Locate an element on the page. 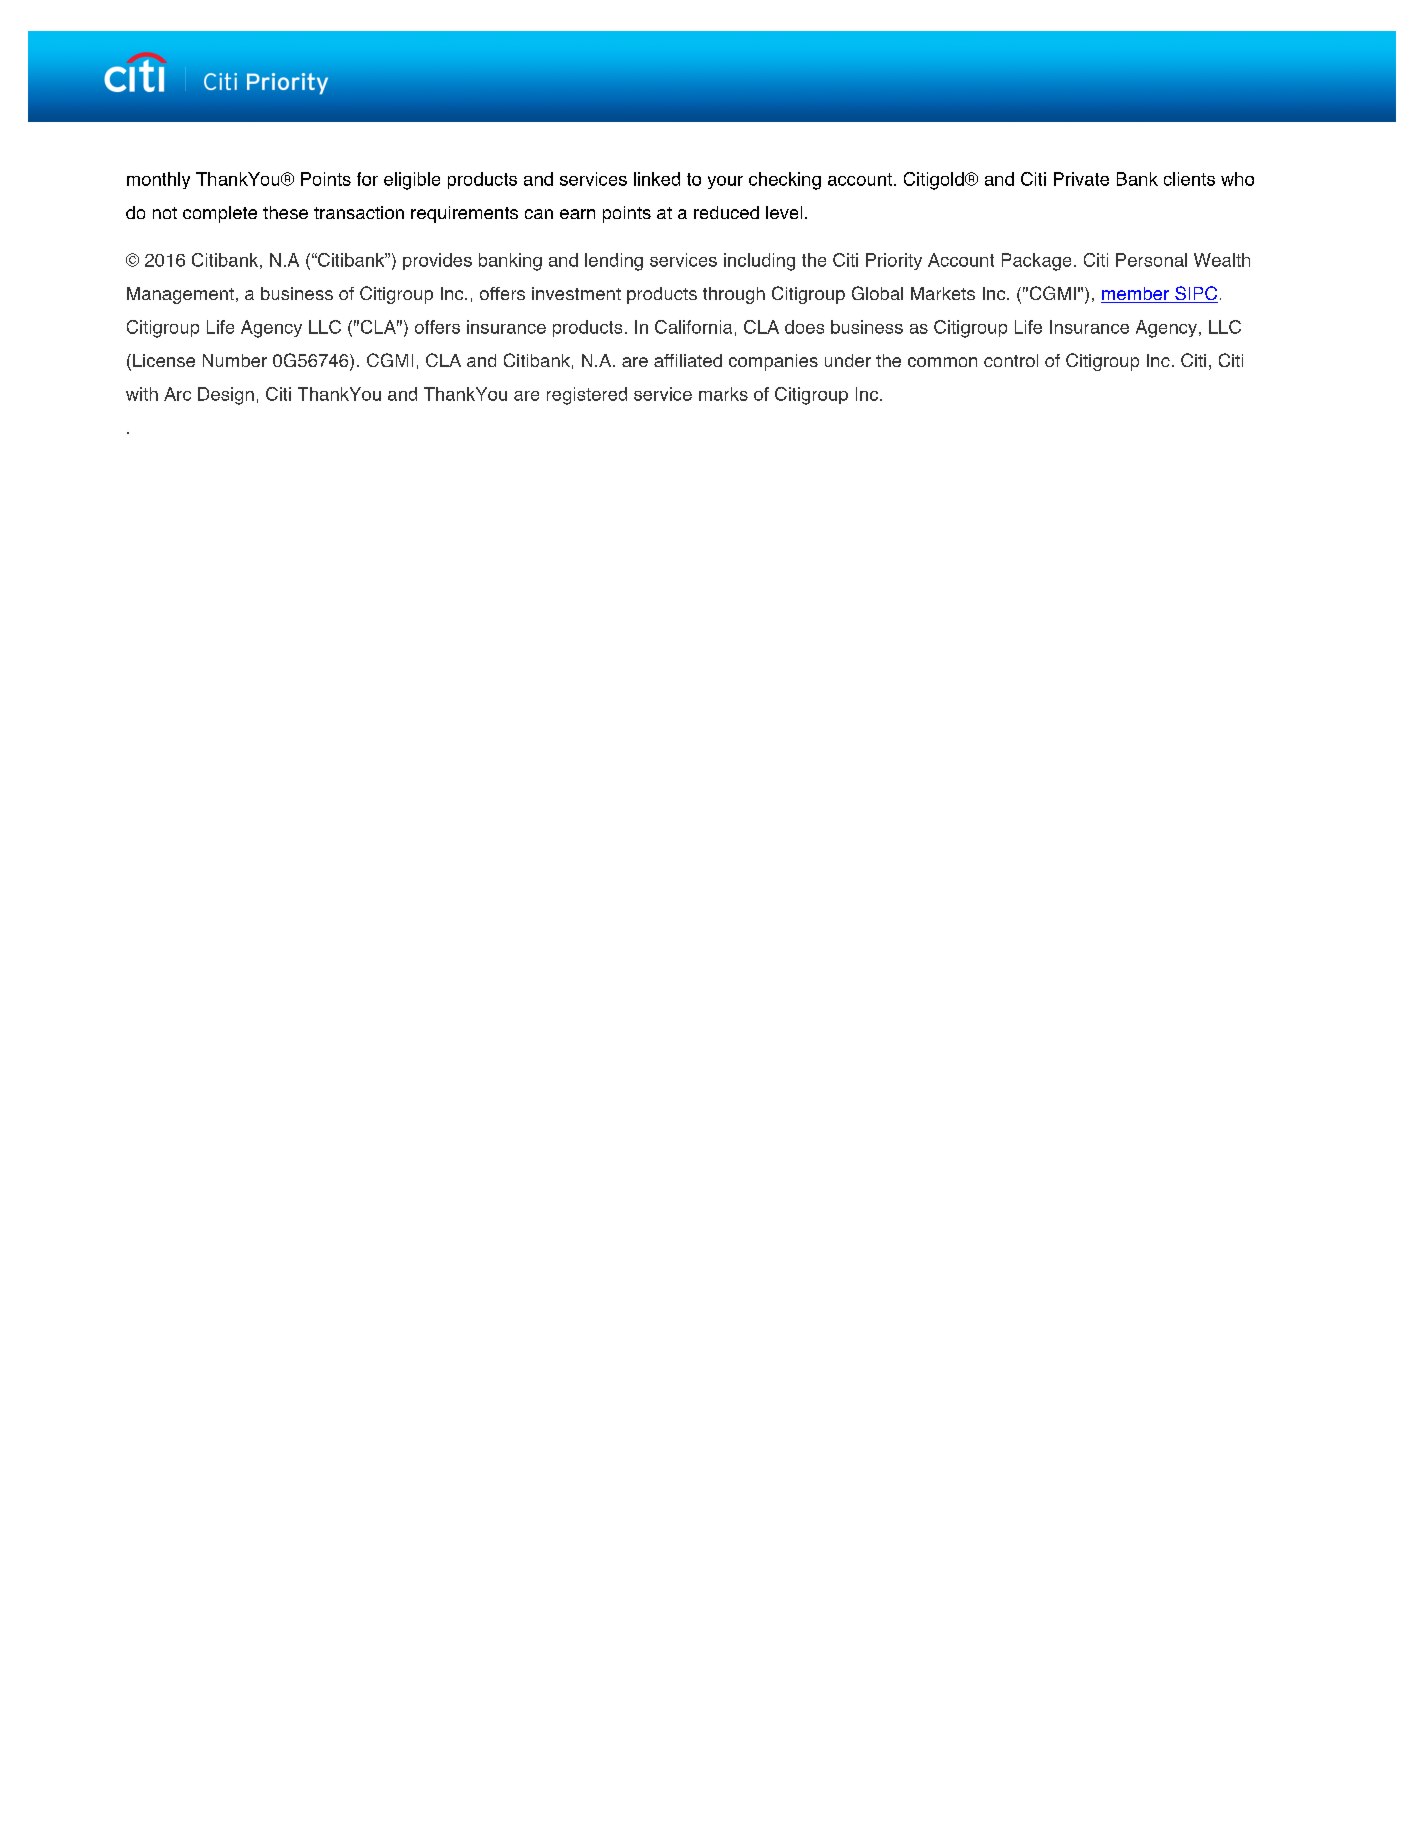 The image size is (1424, 1843). Design is located at coordinates (226, 396).
